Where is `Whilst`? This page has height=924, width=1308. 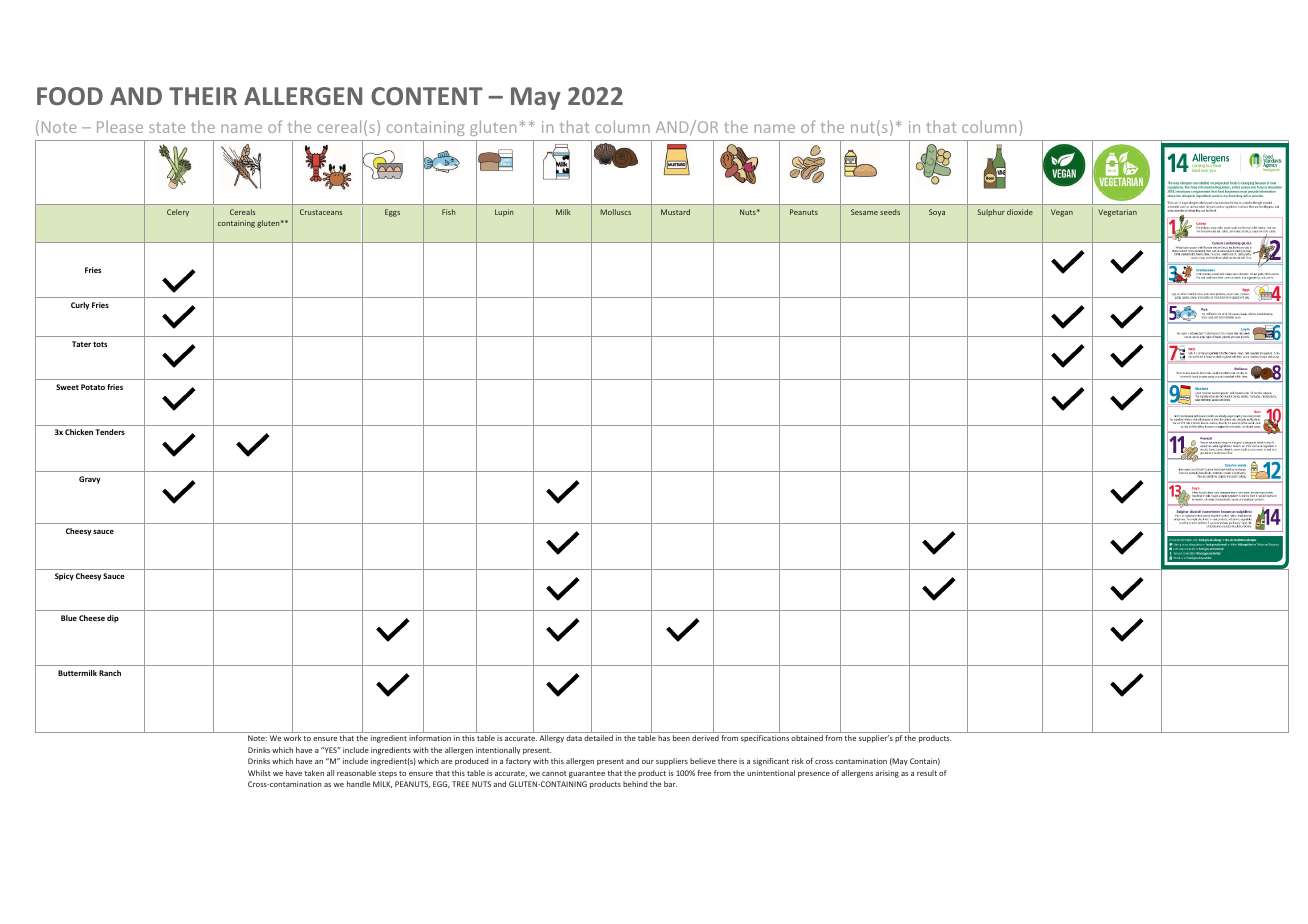
Whilst is located at coordinates (259, 773).
